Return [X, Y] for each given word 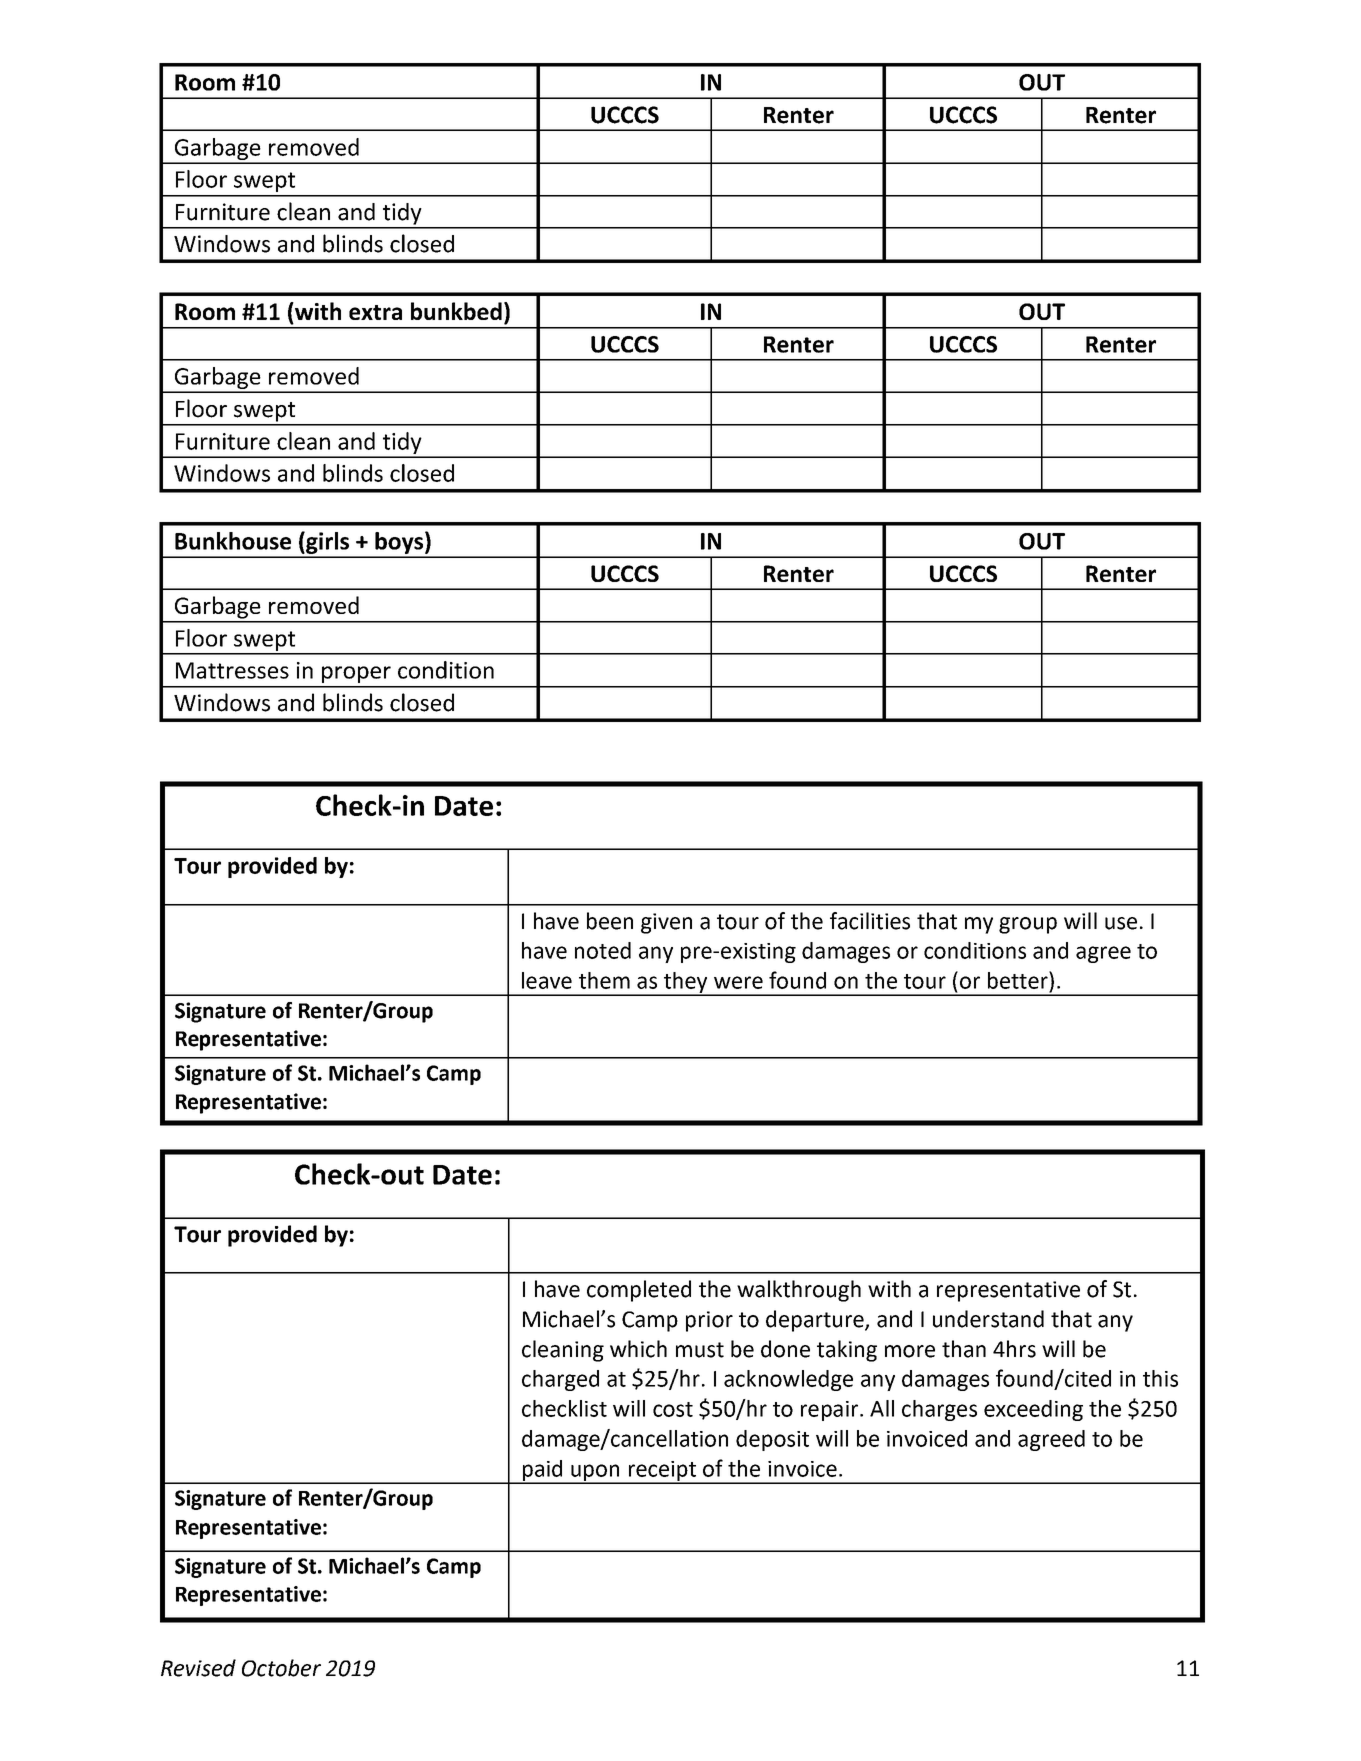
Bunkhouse [233, 541]
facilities [870, 921]
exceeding [1033, 1410]
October [281, 1668]
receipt [662, 1472]
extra [375, 312]
